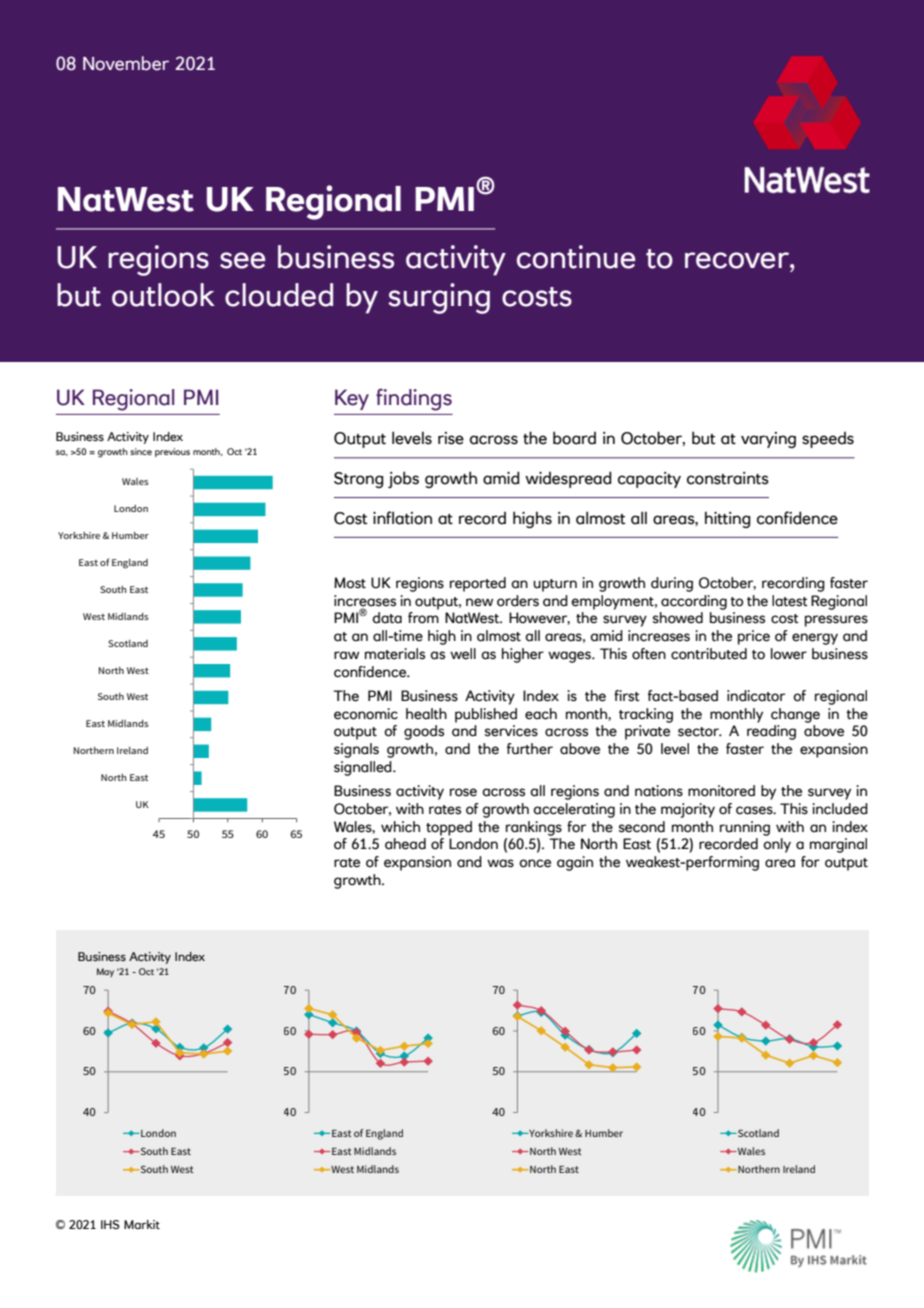 This page has height=1308, width=924. What do you see at coordinates (364, 768) in the page?
I see `signalled` at bounding box center [364, 768].
